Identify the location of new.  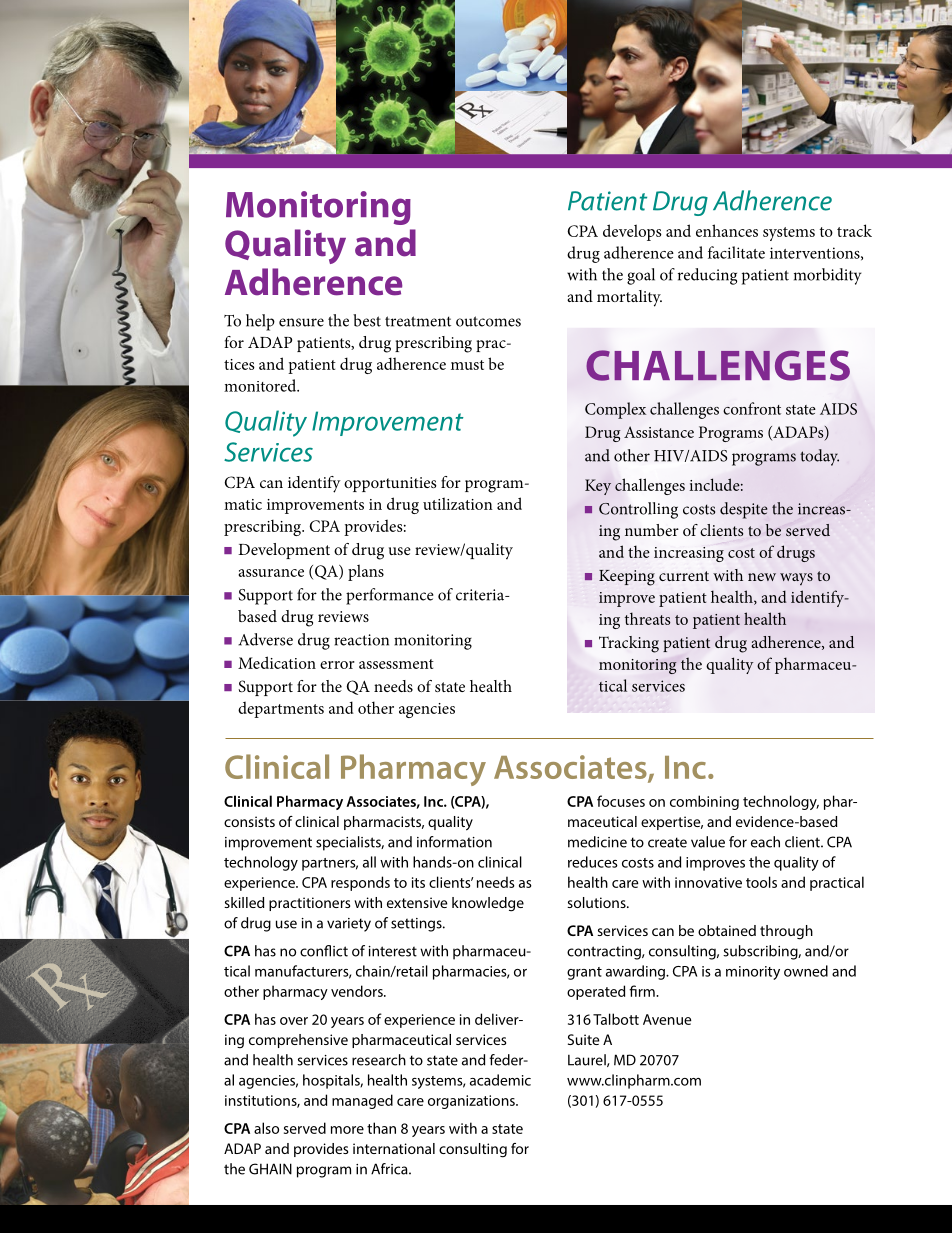
(762, 577).
